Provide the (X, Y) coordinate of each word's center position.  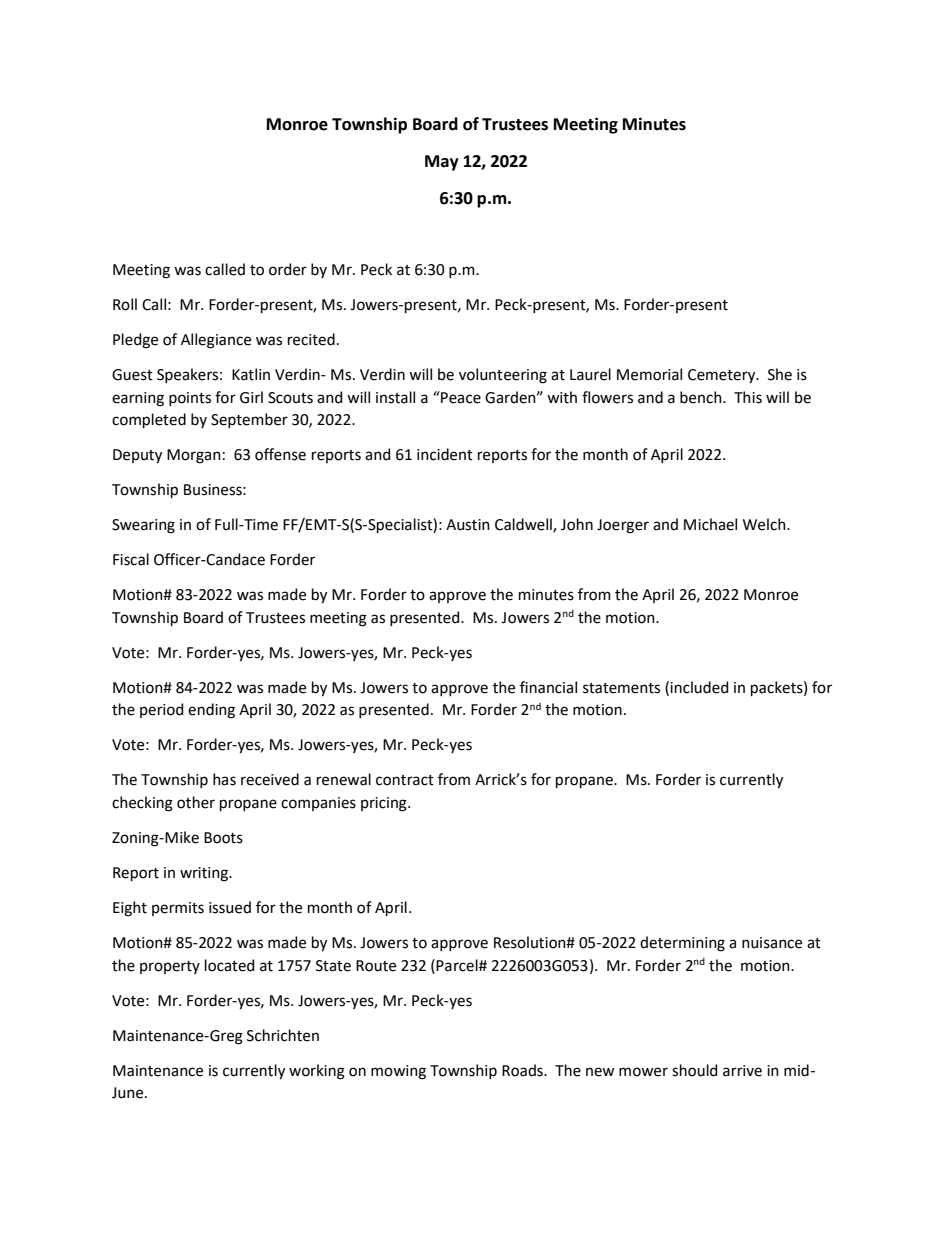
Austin (468, 525)
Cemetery (723, 376)
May (442, 163)
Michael (710, 524)
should (694, 1070)
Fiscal (131, 559)
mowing (398, 1072)
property (170, 967)
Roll (125, 304)
